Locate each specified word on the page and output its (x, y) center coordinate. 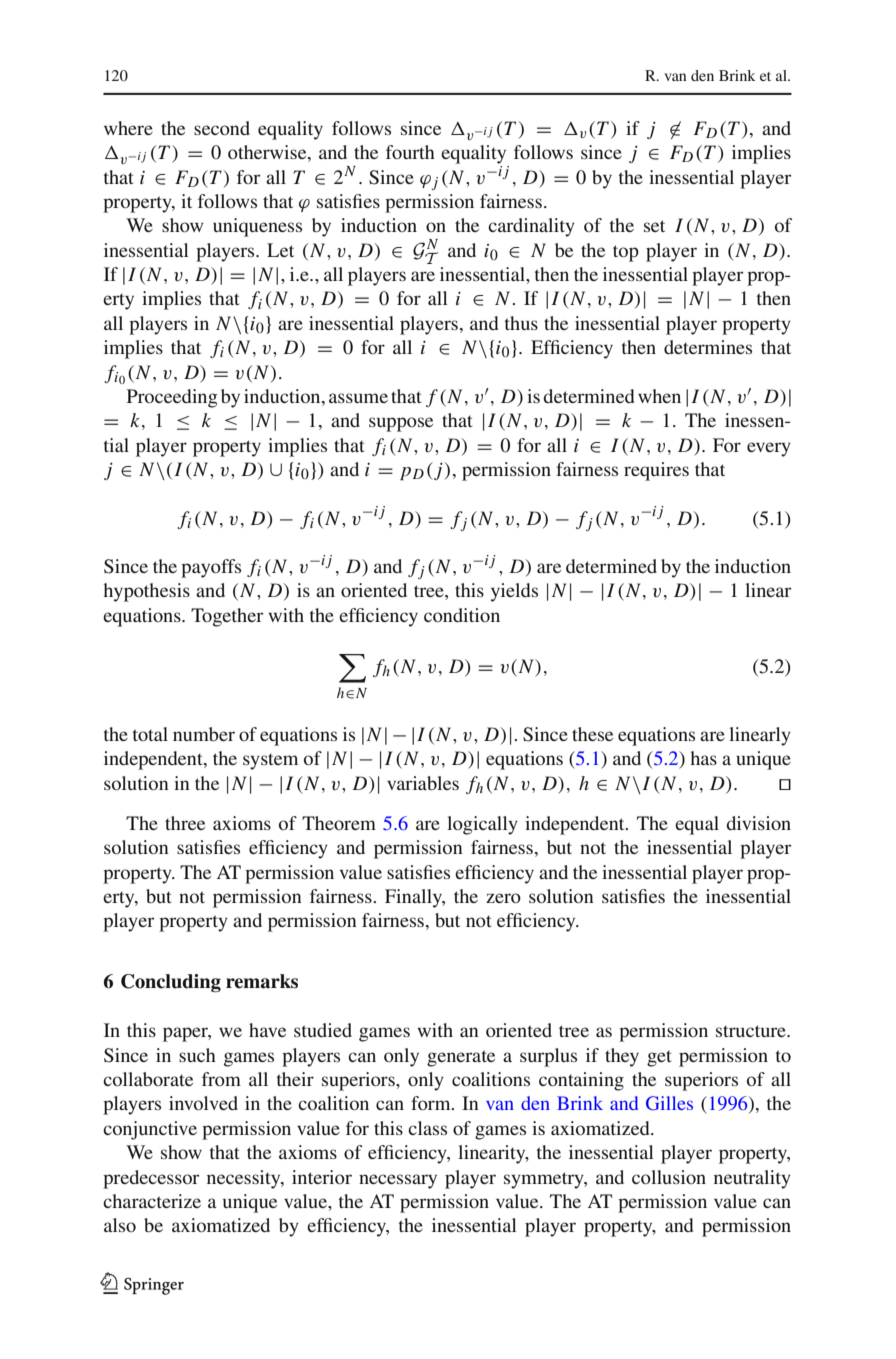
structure (752, 1031)
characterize (152, 1201)
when (659, 396)
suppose (401, 424)
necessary (398, 1181)
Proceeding (172, 398)
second (222, 128)
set (654, 226)
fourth (410, 152)
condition (462, 615)
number (204, 734)
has (703, 758)
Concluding (171, 983)
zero (503, 898)
